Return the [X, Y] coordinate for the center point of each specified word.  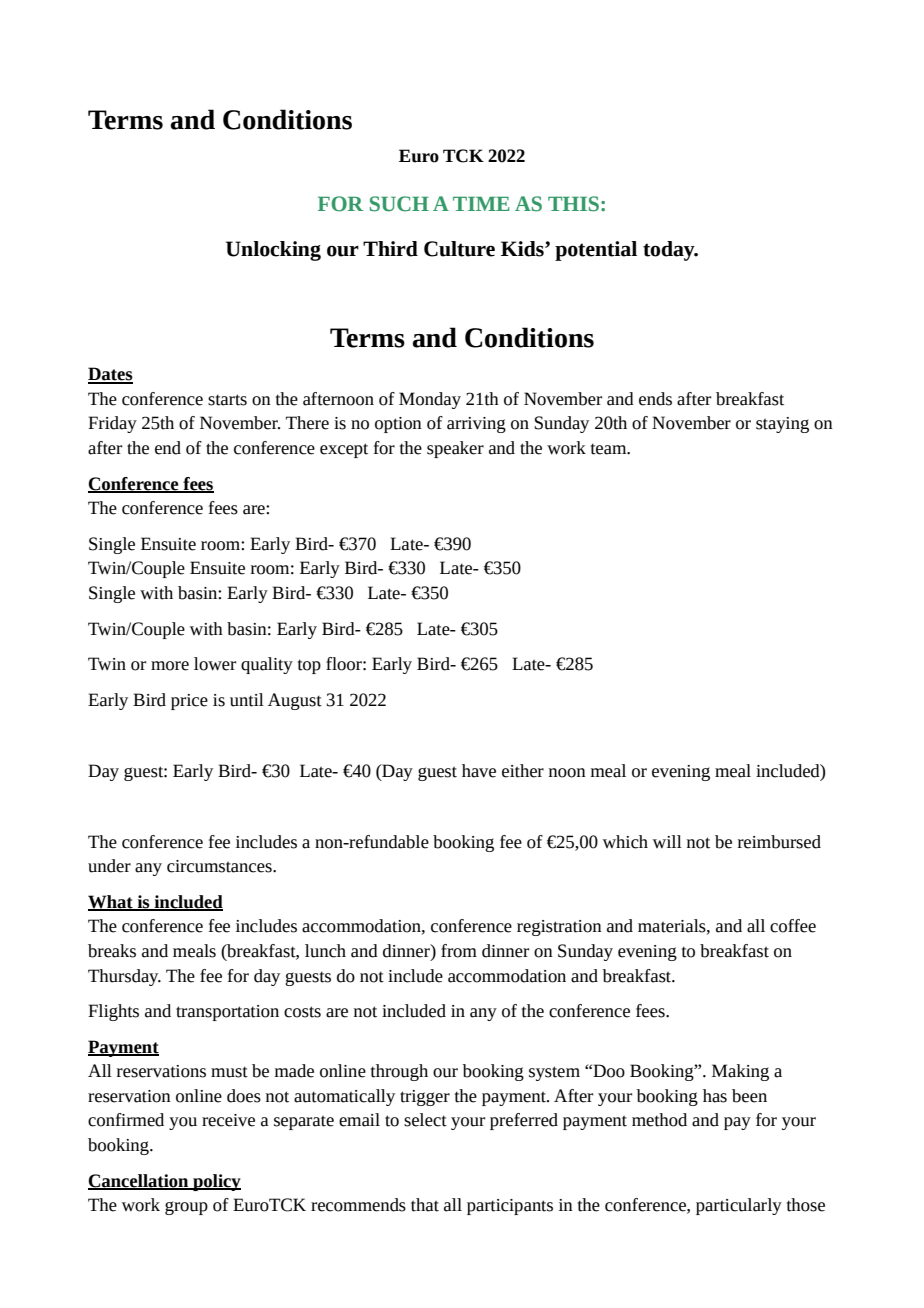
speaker [455, 449]
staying [782, 425]
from [459, 951]
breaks [112, 951]
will [667, 841]
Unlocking [273, 251]
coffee [793, 926]
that [425, 1205]
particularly [739, 1206]
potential [596, 251]
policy [216, 1182]
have [479, 771]
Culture [459, 249]
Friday [112, 424]
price [189, 702]
